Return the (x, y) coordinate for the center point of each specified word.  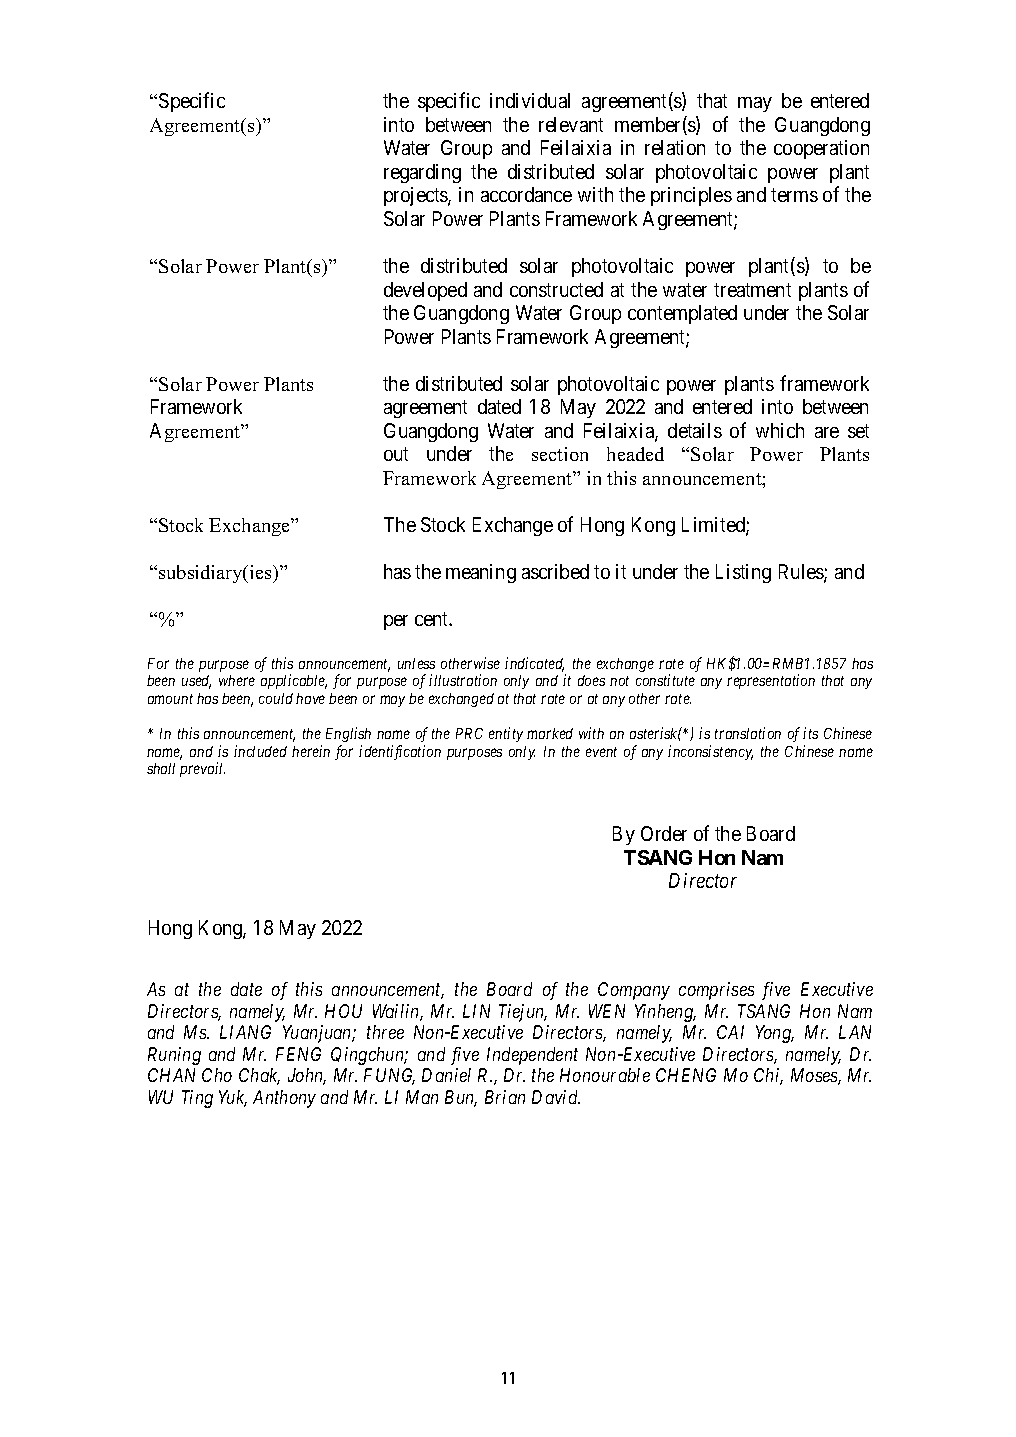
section (560, 454)
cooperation (821, 149)
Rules (802, 573)
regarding (422, 173)
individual (530, 100)
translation (748, 733)
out (396, 454)
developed (425, 291)
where (237, 680)
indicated (534, 664)
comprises (716, 991)
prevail (202, 769)
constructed (556, 289)
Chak (259, 1076)
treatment (752, 290)
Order (664, 833)
